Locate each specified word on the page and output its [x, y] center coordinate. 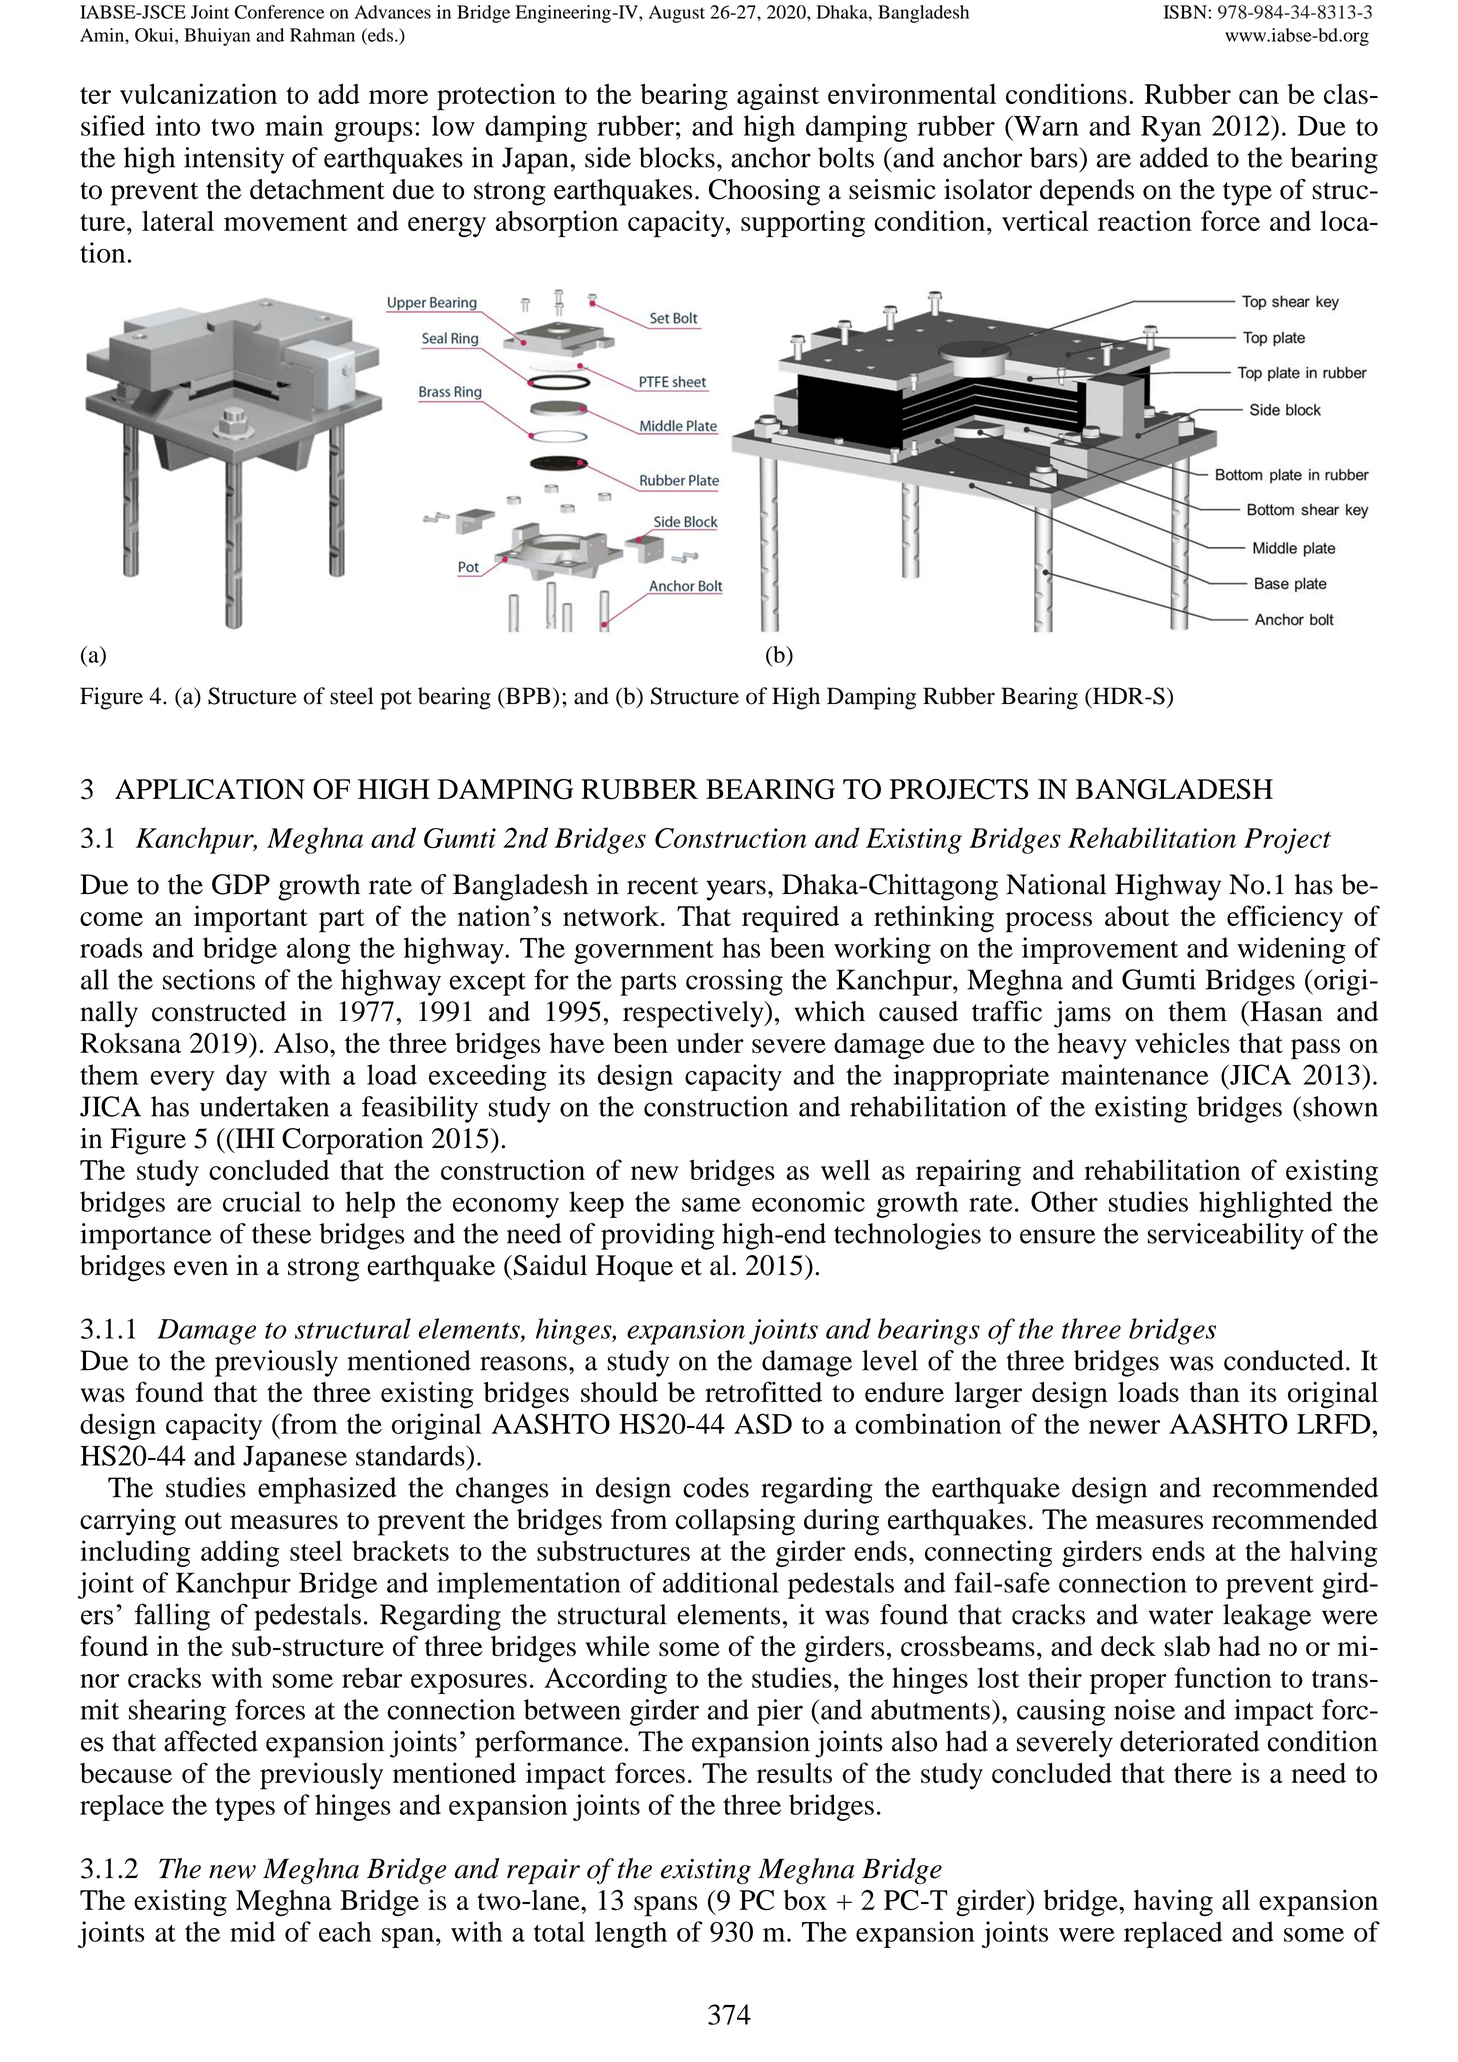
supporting [803, 224]
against [778, 96]
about [1137, 916]
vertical [1045, 220]
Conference [280, 12]
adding [240, 1553]
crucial [262, 1201]
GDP [241, 884]
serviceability [1225, 1236]
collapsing [735, 1522]
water [1181, 1616]
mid [252, 1931]
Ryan [1171, 129]
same [711, 1205]
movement [286, 222]
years [736, 890]
